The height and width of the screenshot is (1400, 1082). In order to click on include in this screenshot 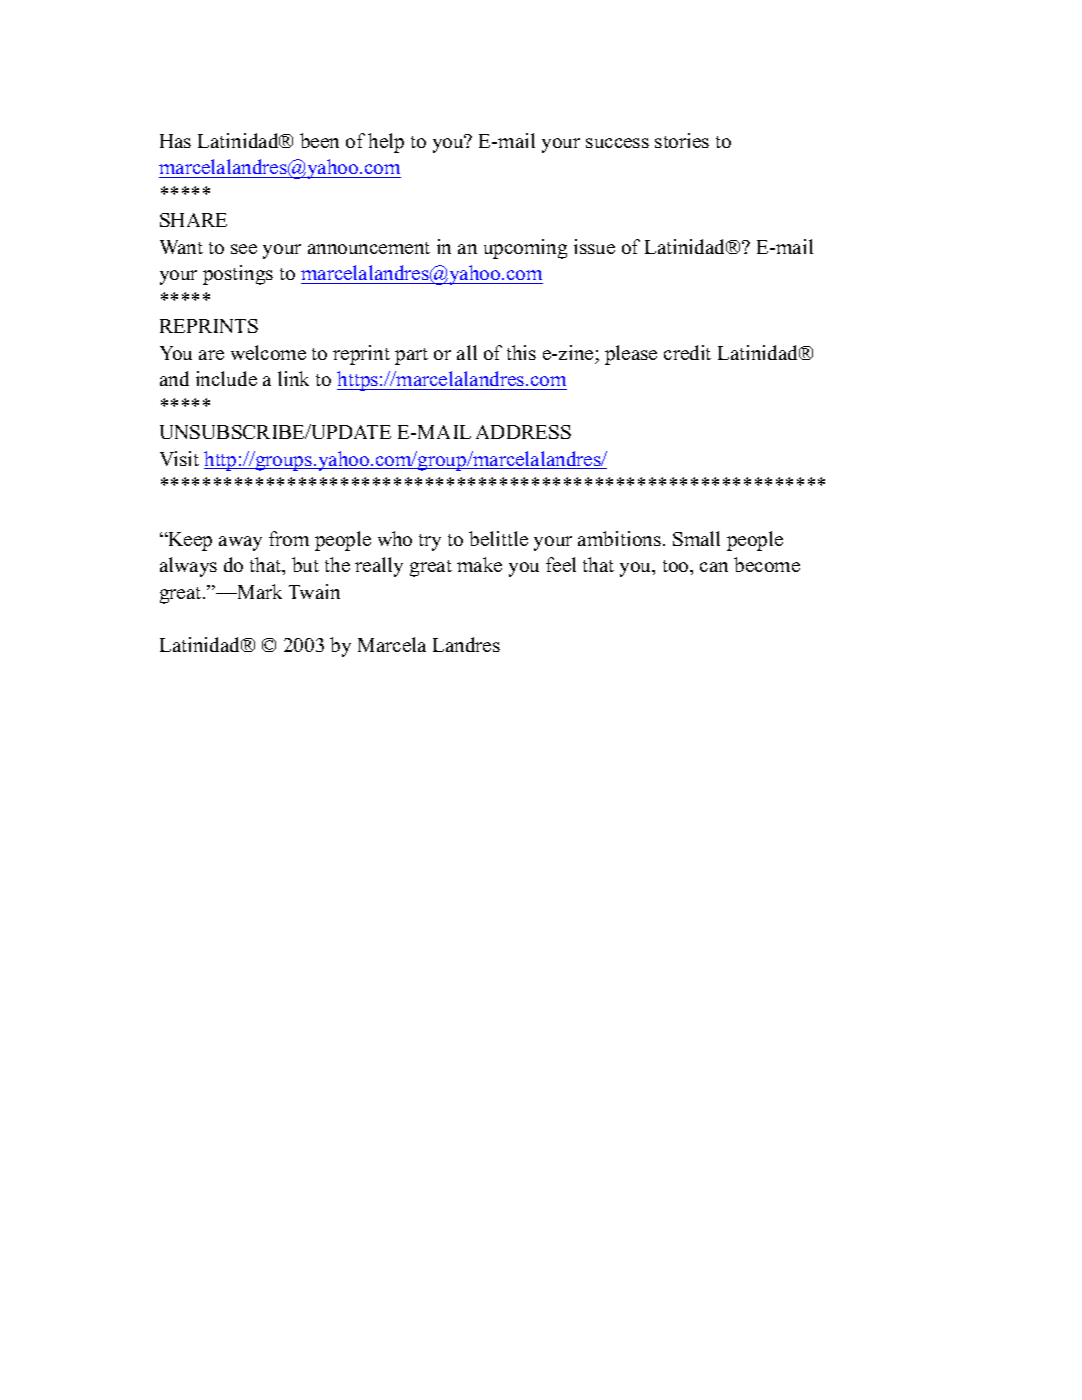, I will do `click(226, 378)`.
